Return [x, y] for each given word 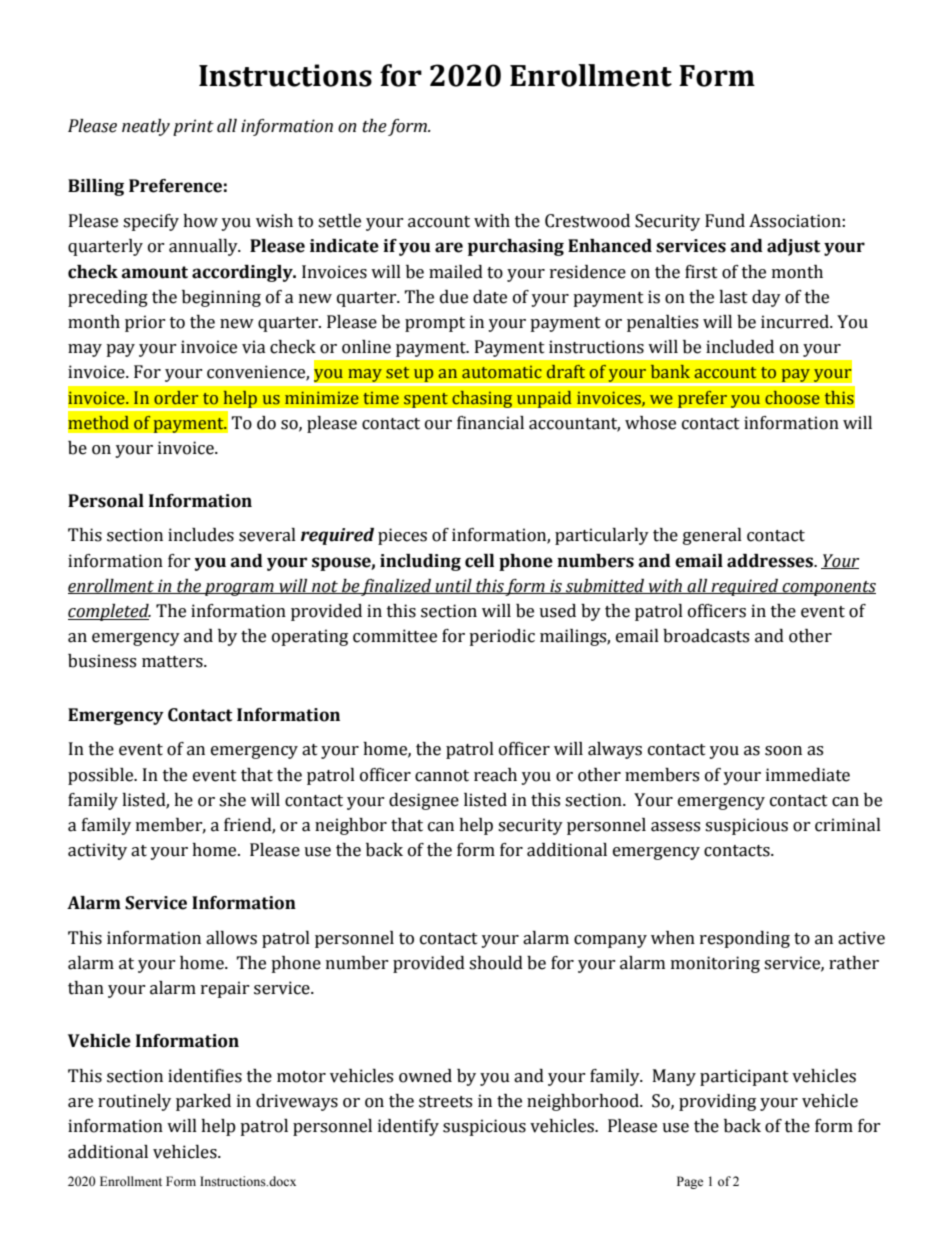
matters [173, 662]
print [193, 127]
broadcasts [706, 636]
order [176, 398]
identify [408, 1127]
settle [339, 221]
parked [203, 1102]
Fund [725, 221]
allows [231, 938]
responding [745, 939]
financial [490, 423]
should [496, 963]
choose [792, 398]
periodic [502, 637]
